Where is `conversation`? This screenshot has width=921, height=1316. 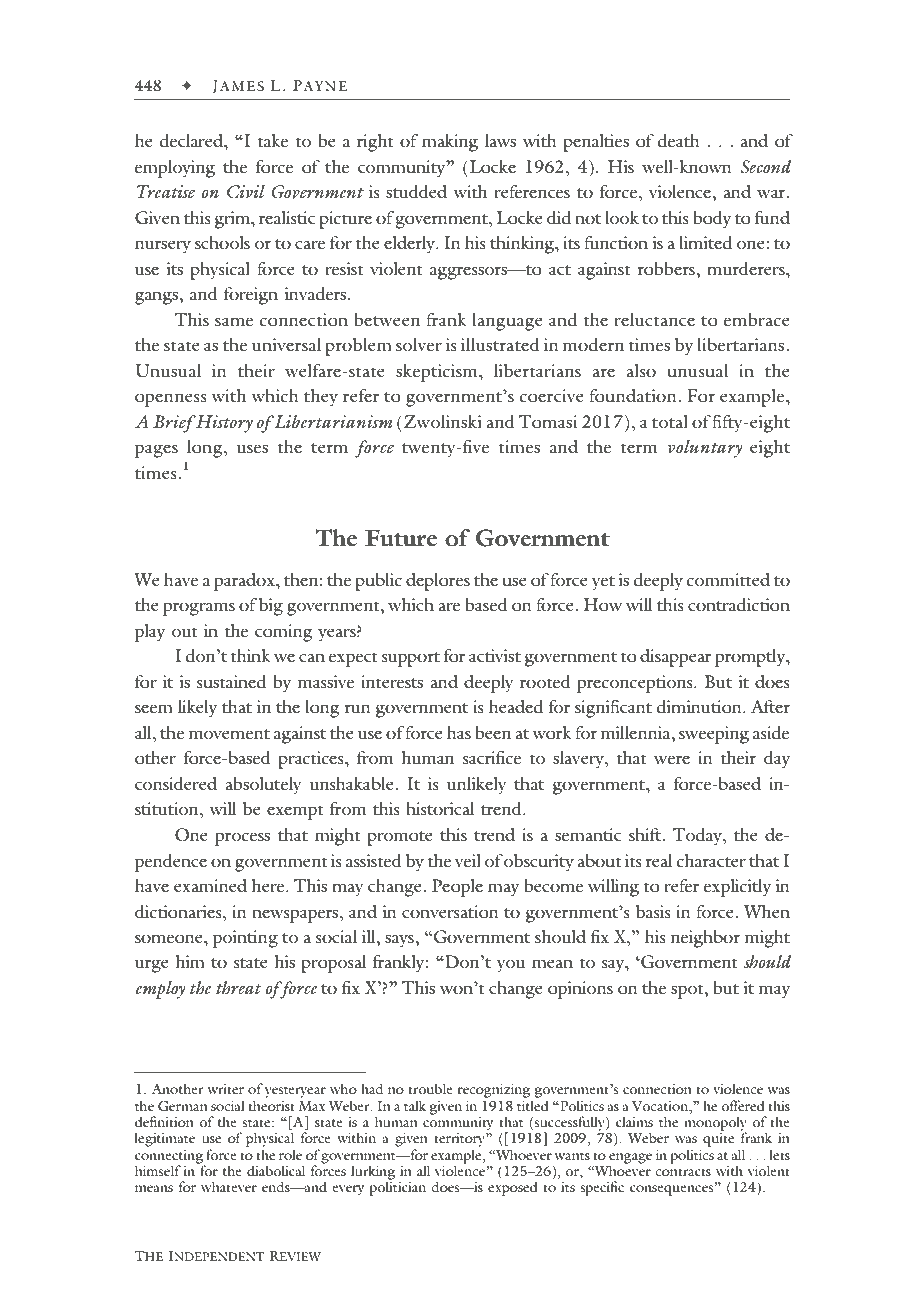
conversation is located at coordinates (450, 911).
